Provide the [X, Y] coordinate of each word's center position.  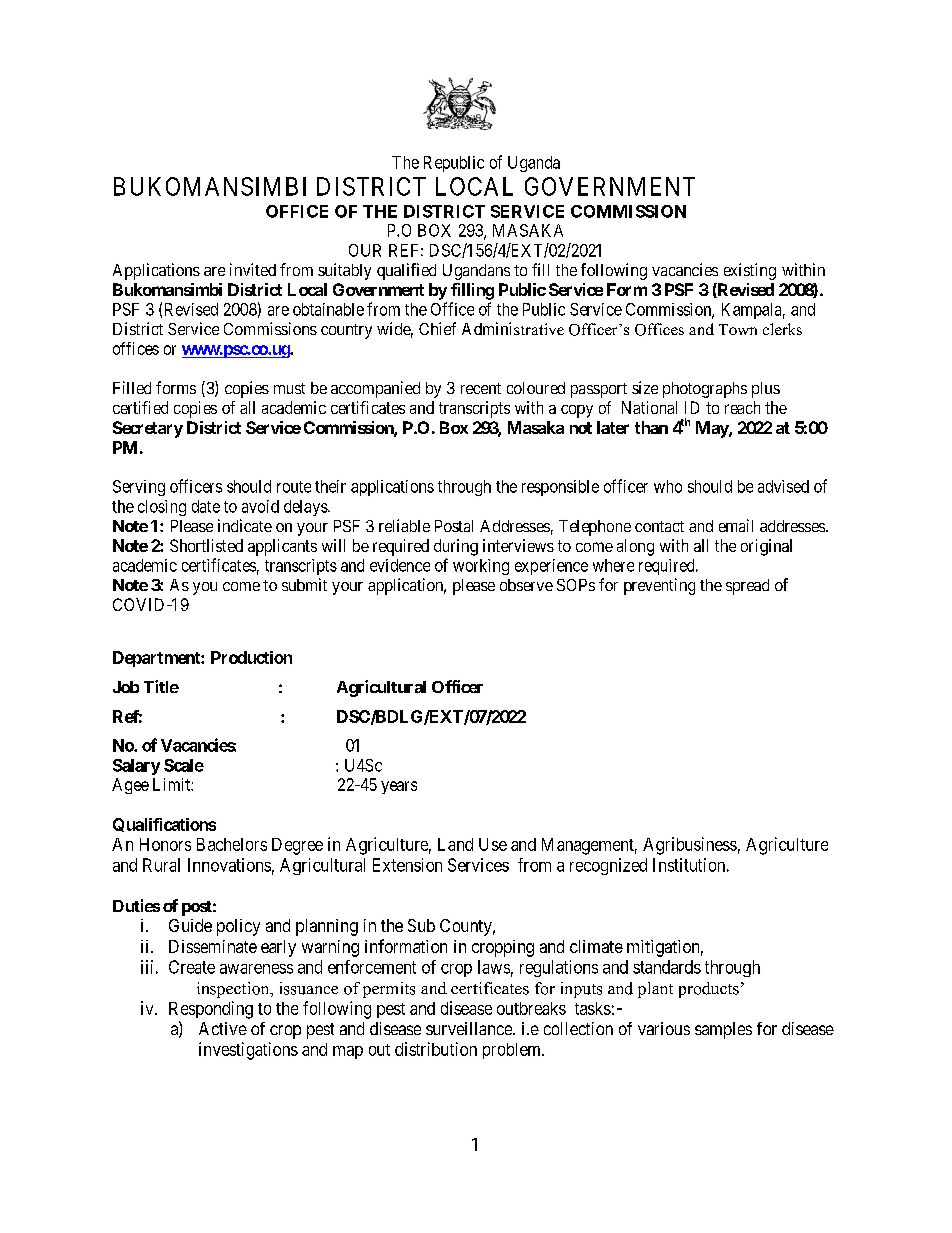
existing [750, 271]
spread [747, 587]
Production [251, 657]
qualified [406, 271]
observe [526, 585]
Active [223, 1028]
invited [253, 269]
